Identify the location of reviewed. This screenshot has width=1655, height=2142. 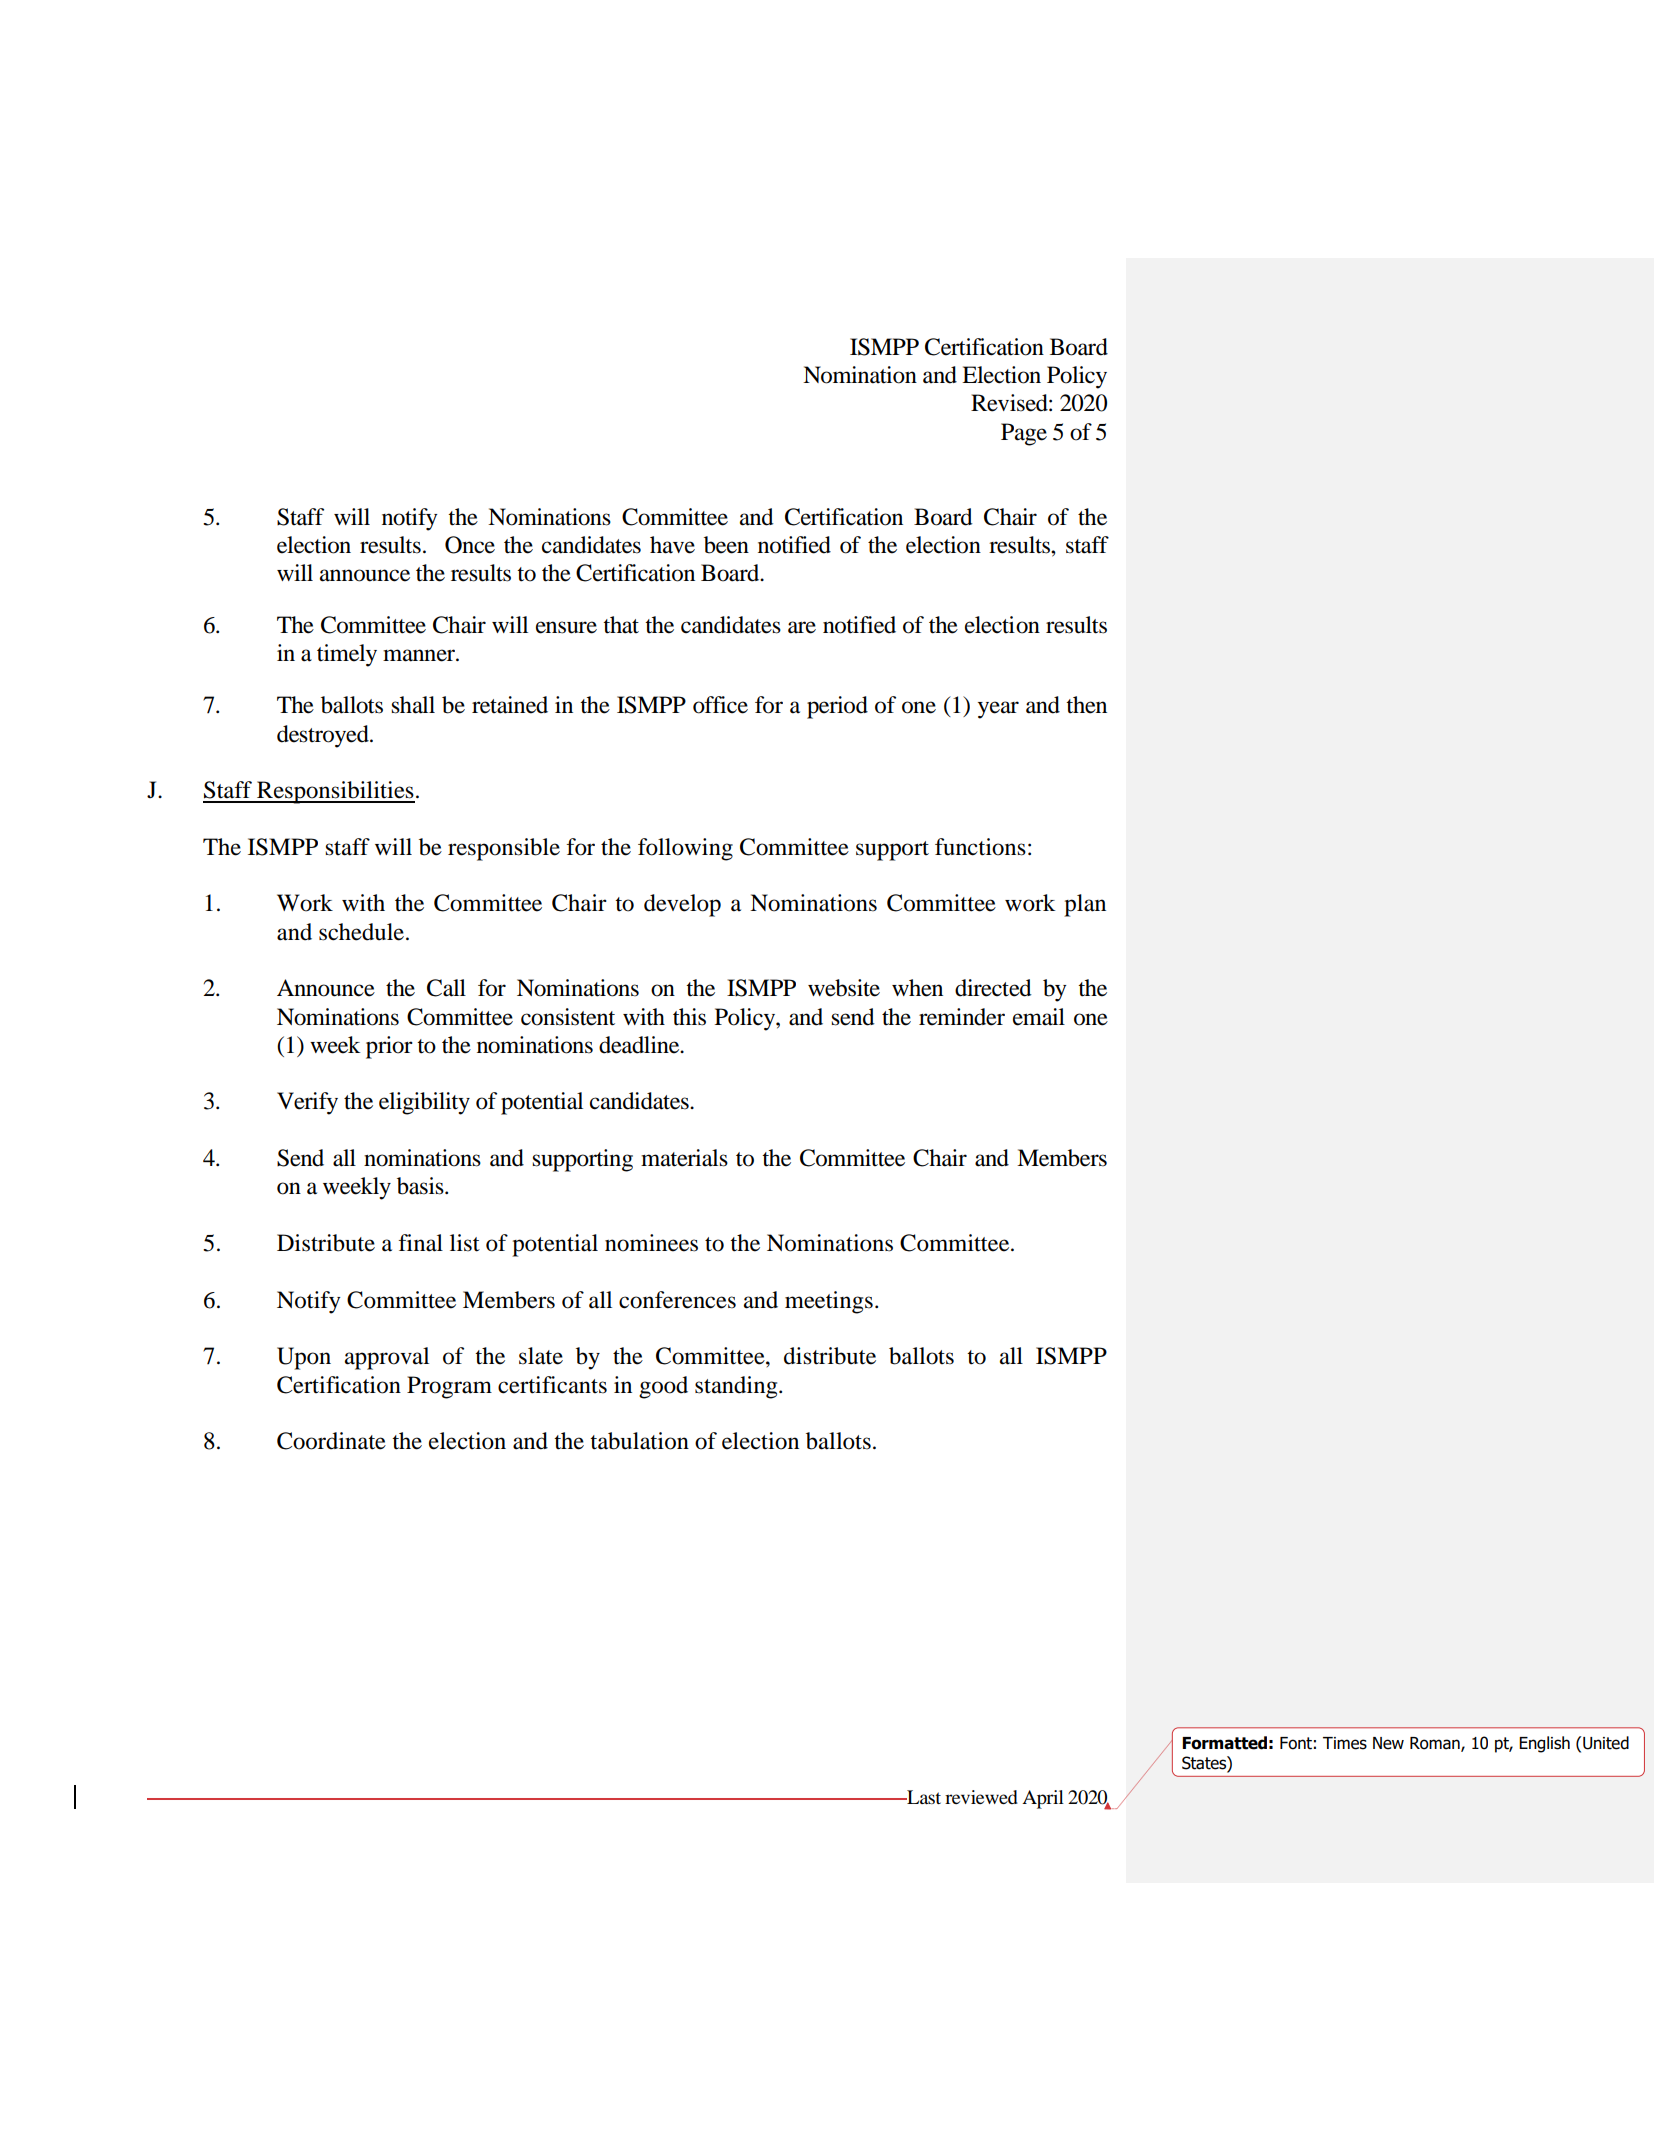
(981, 1797).
